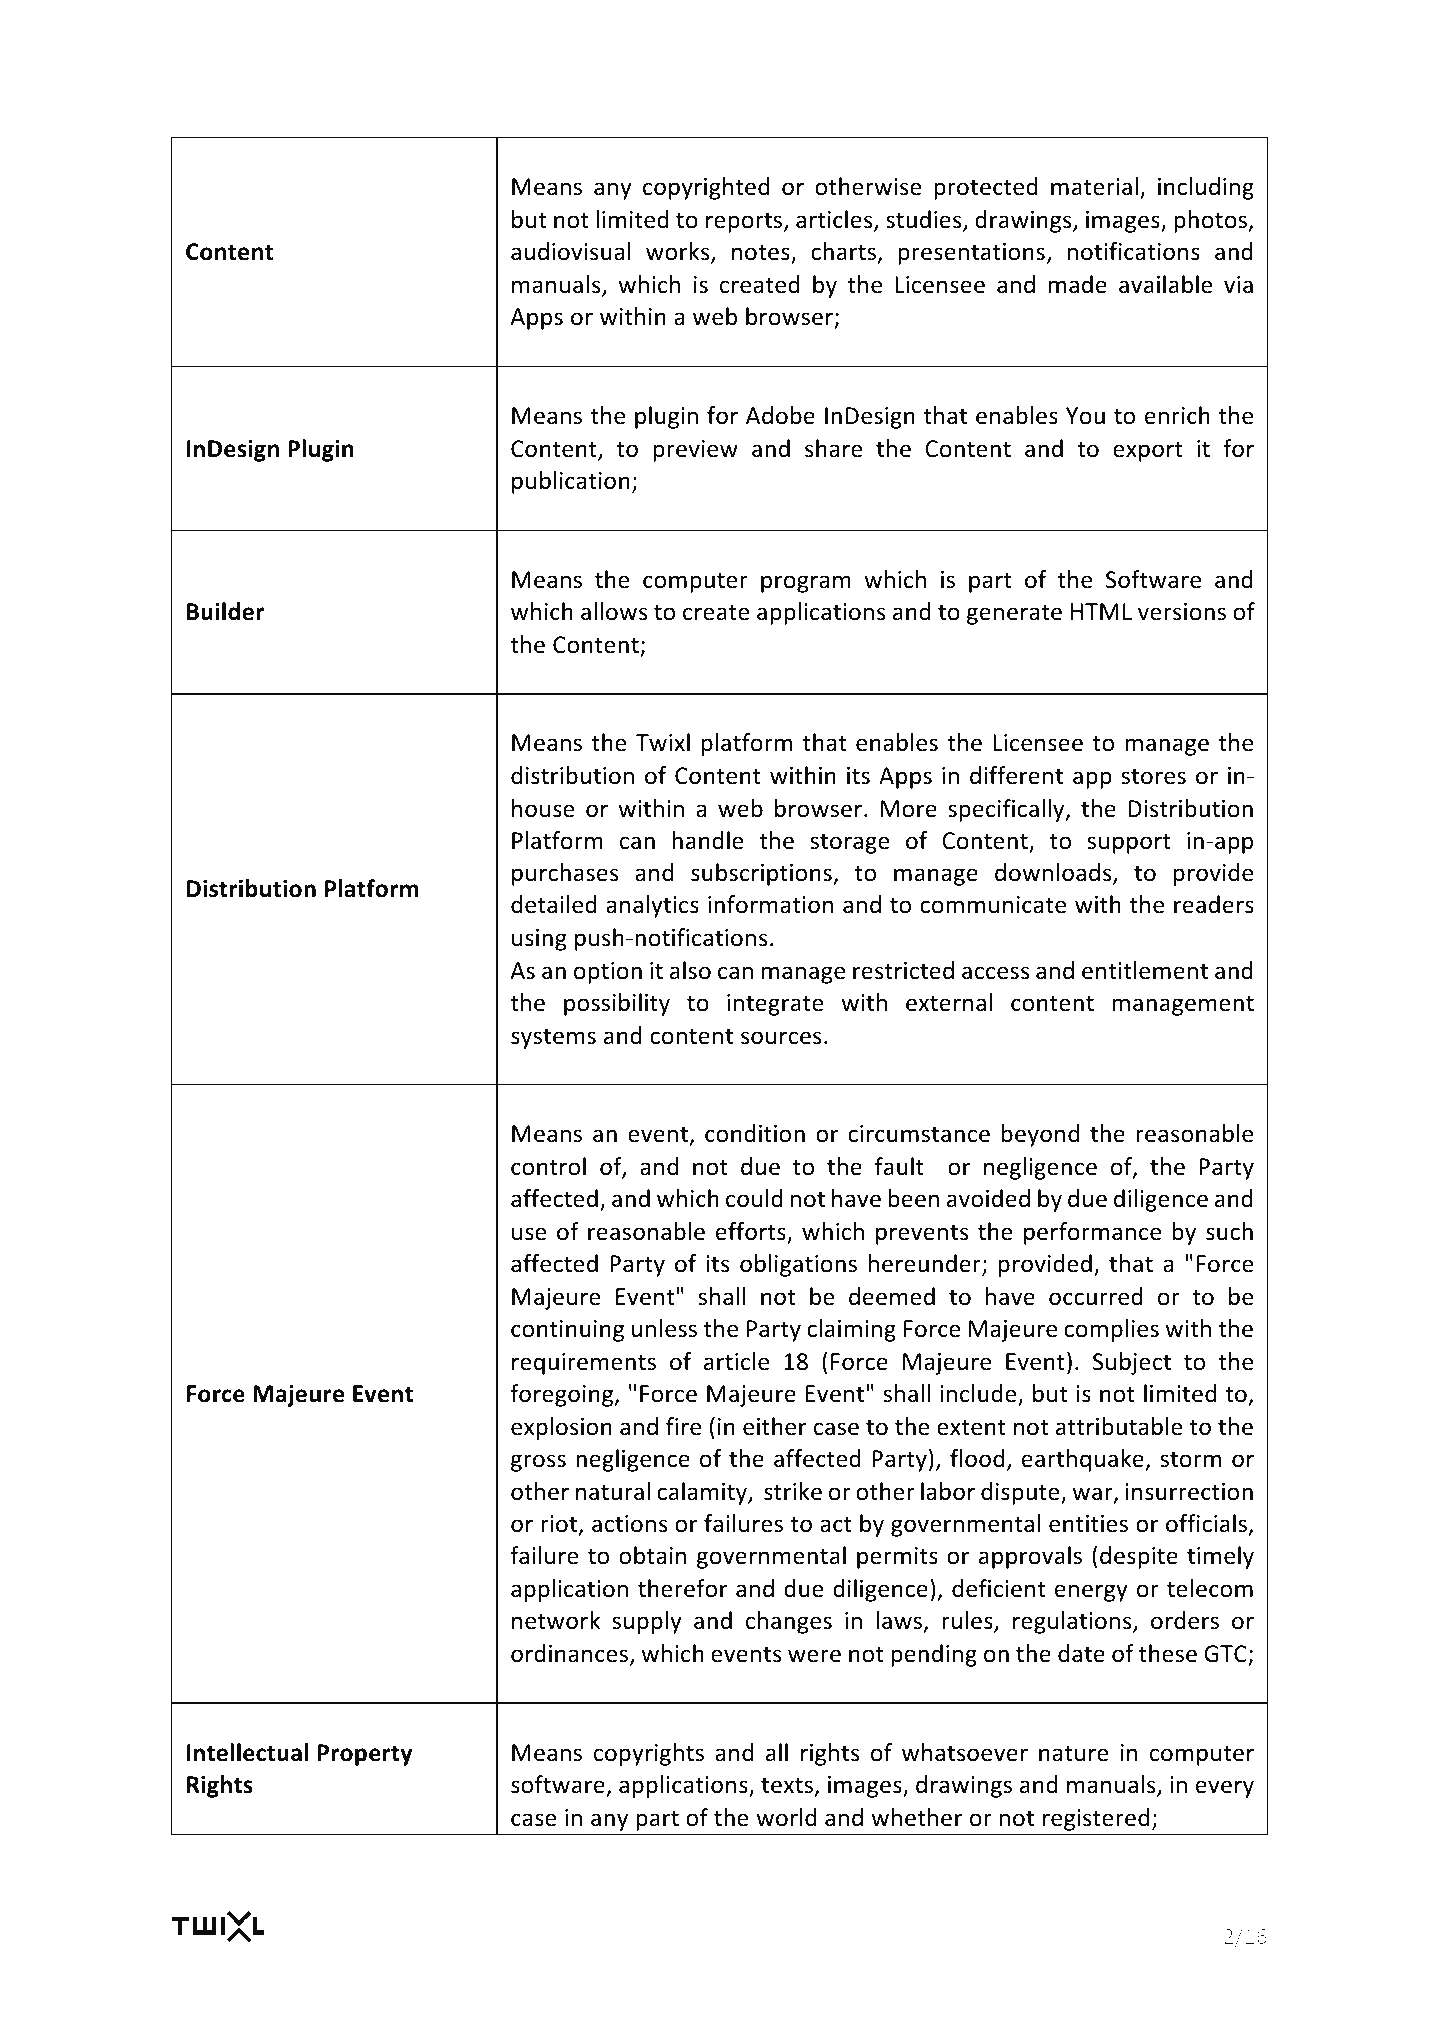 The height and width of the page is (2037, 1439). Describe the element at coordinates (775, 1005) in the page. I see `integrate` at that location.
